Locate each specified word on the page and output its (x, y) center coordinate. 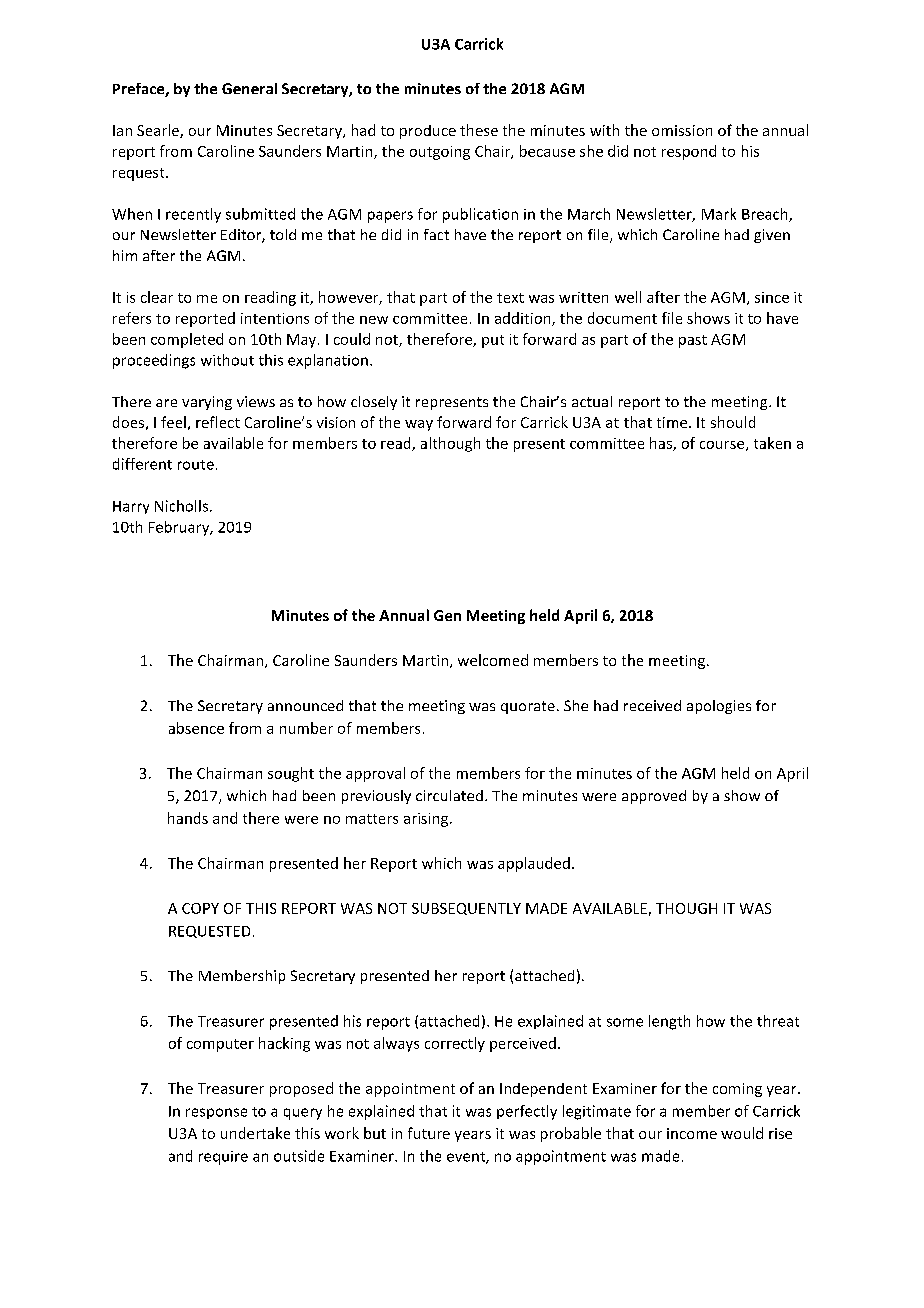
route (196, 465)
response (216, 1113)
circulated (449, 795)
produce (428, 132)
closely (374, 403)
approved (654, 797)
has (662, 444)
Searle (159, 131)
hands (188, 818)
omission (682, 130)
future (429, 1133)
